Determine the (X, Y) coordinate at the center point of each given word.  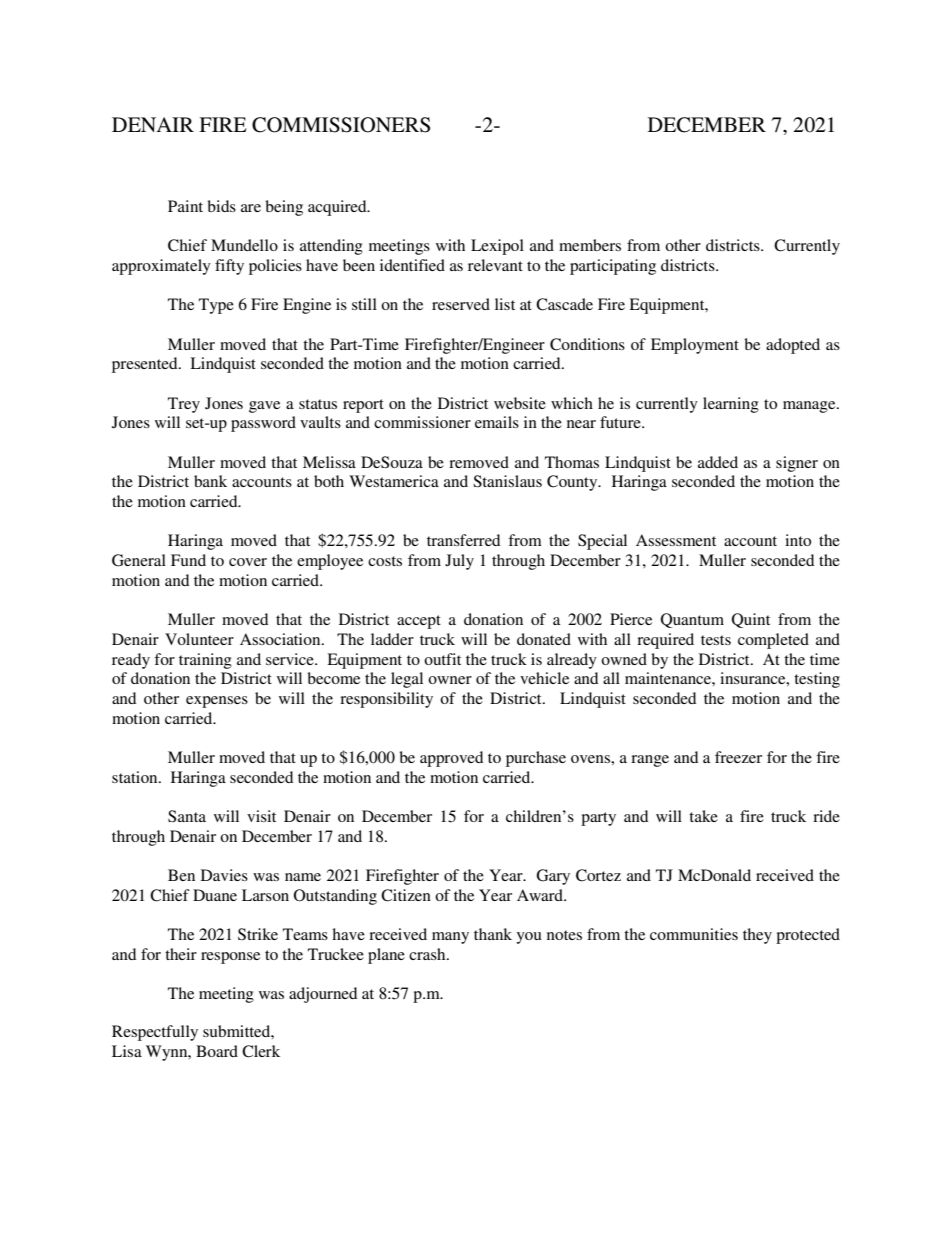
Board (217, 1051)
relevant (495, 265)
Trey (184, 405)
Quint (751, 620)
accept (419, 622)
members (590, 245)
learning (731, 405)
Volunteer (199, 639)
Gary (553, 877)
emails (497, 422)
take (703, 816)
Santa (187, 816)
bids (221, 206)
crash (428, 954)
